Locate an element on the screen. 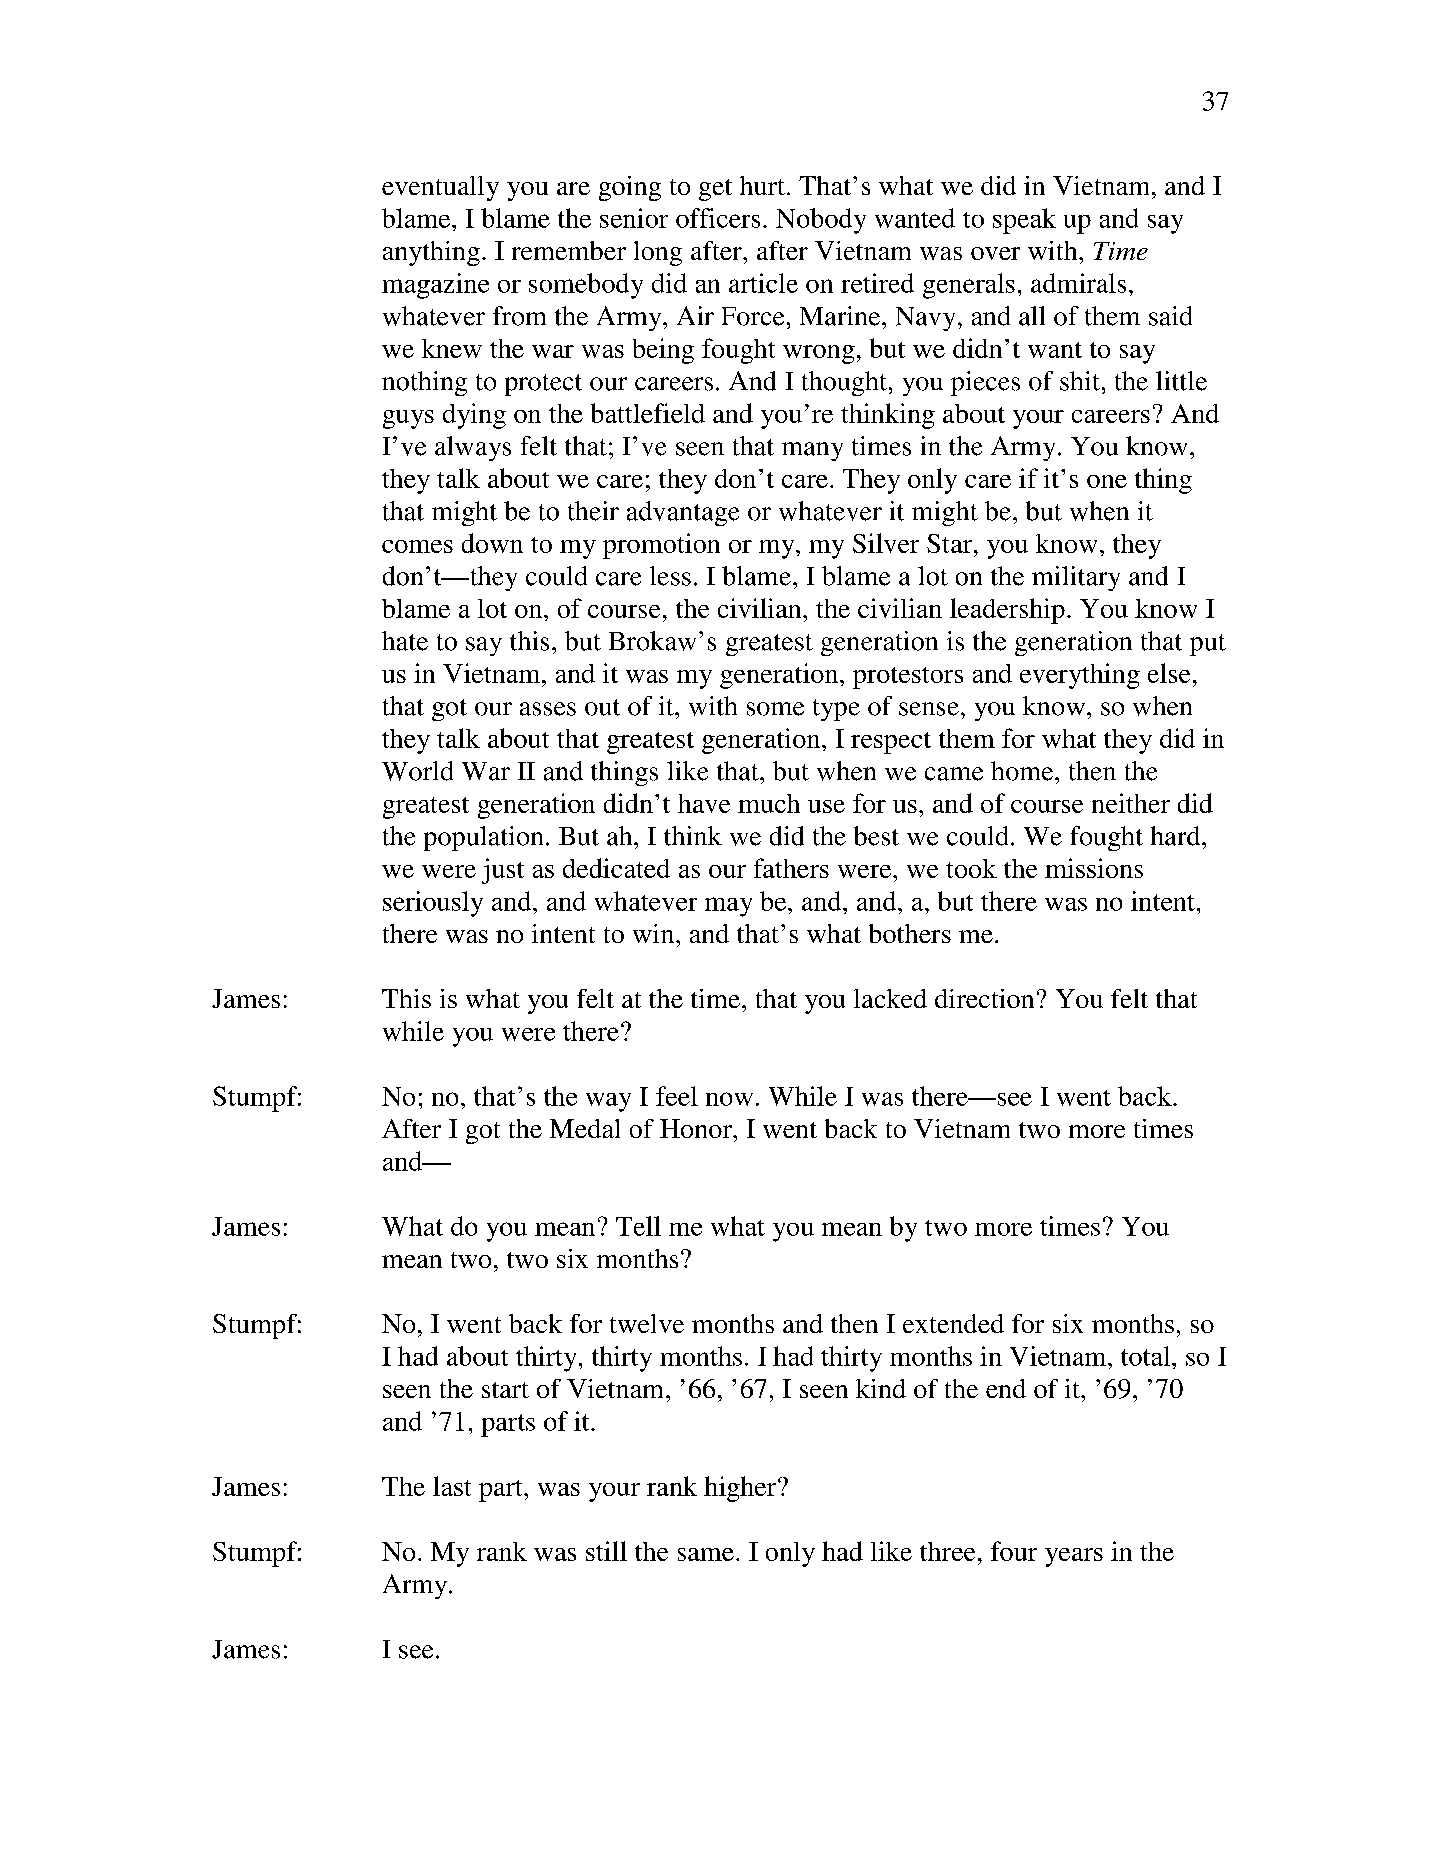 The image size is (1442, 1866). just is located at coordinates (503, 871).
